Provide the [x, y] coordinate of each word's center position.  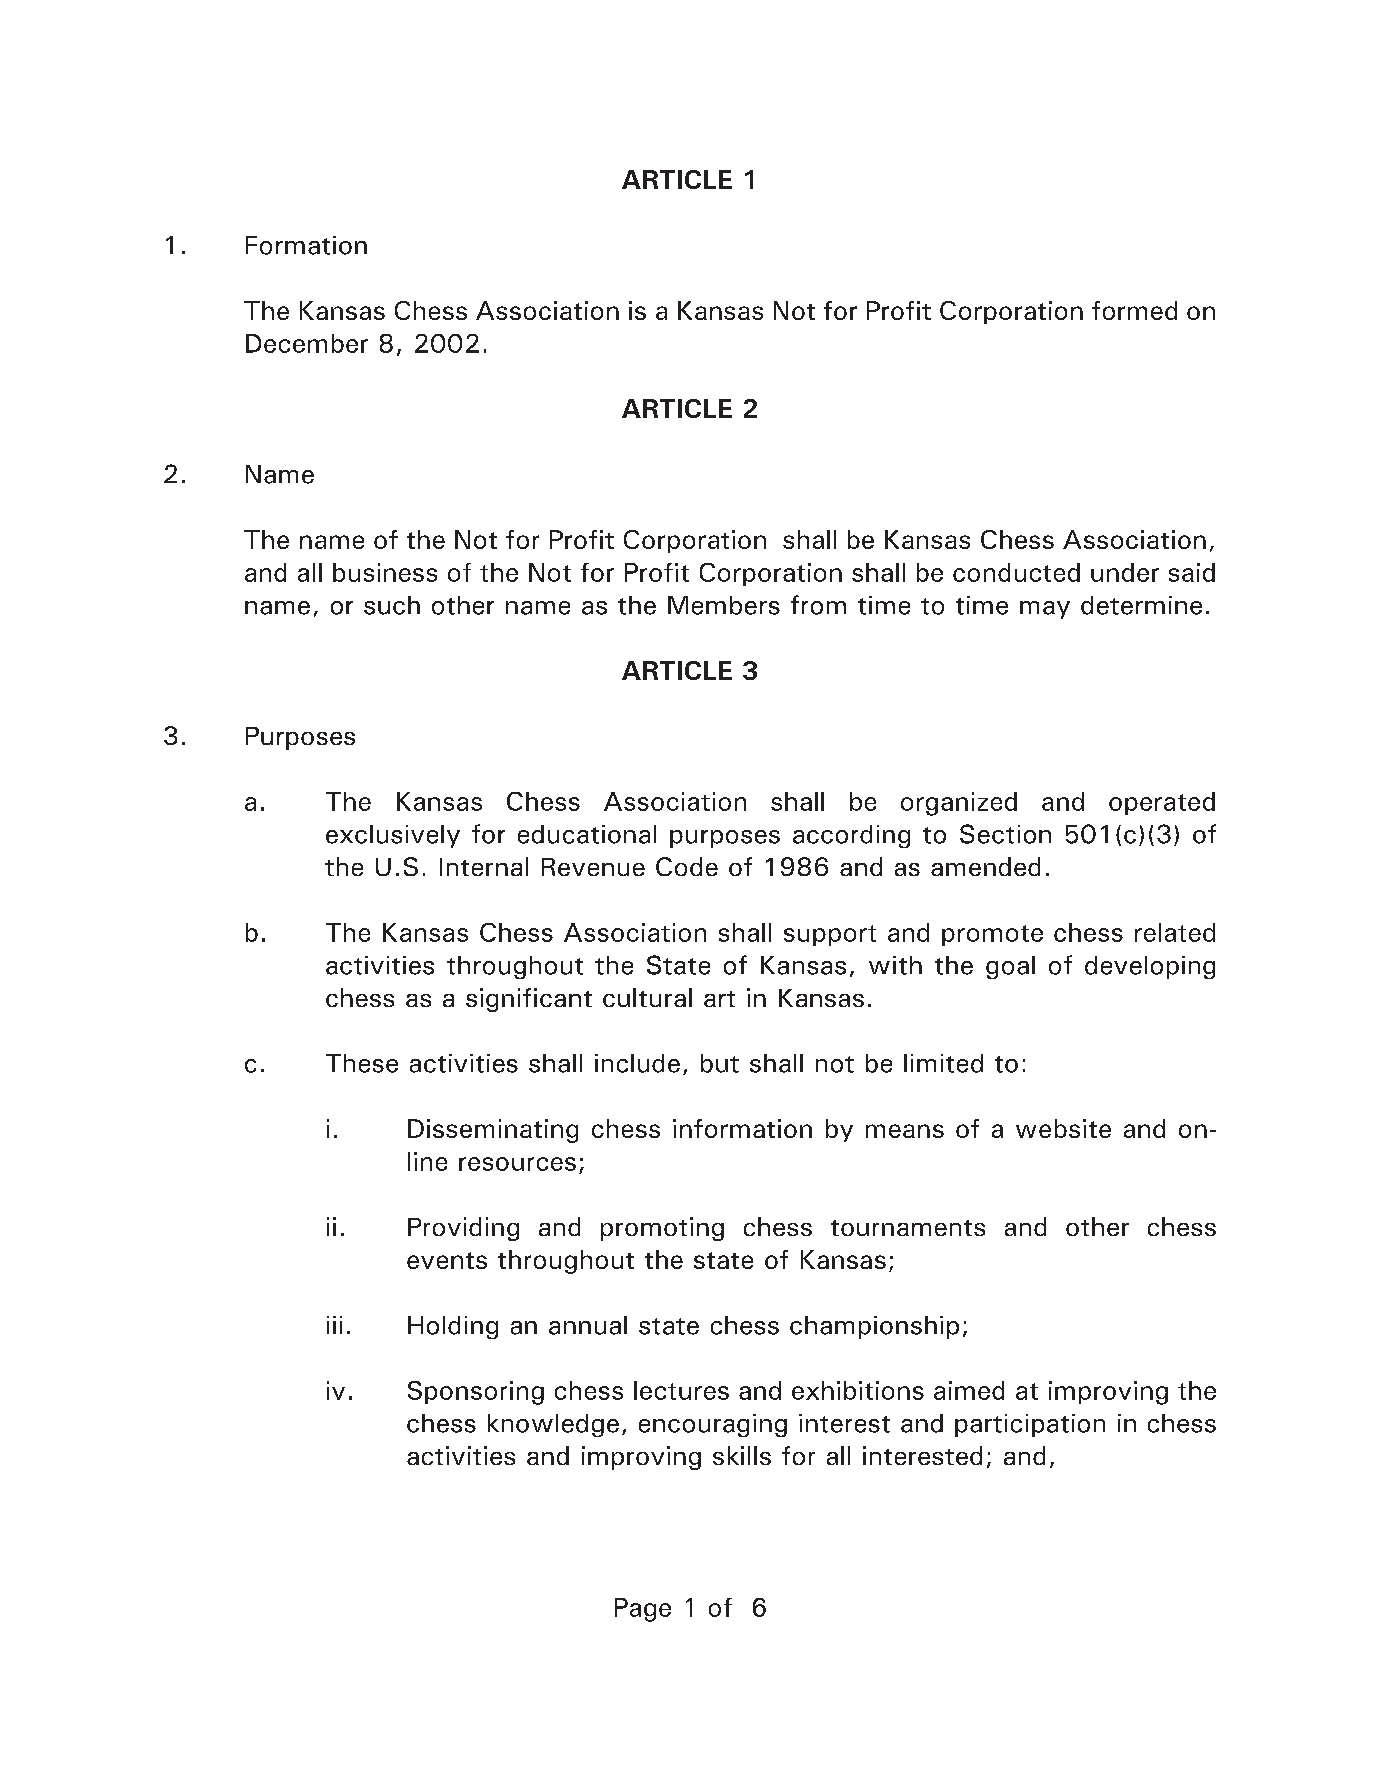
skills [742, 1455]
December [307, 343]
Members [724, 605]
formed [1134, 310]
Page [643, 1610]
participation [1030, 1425]
